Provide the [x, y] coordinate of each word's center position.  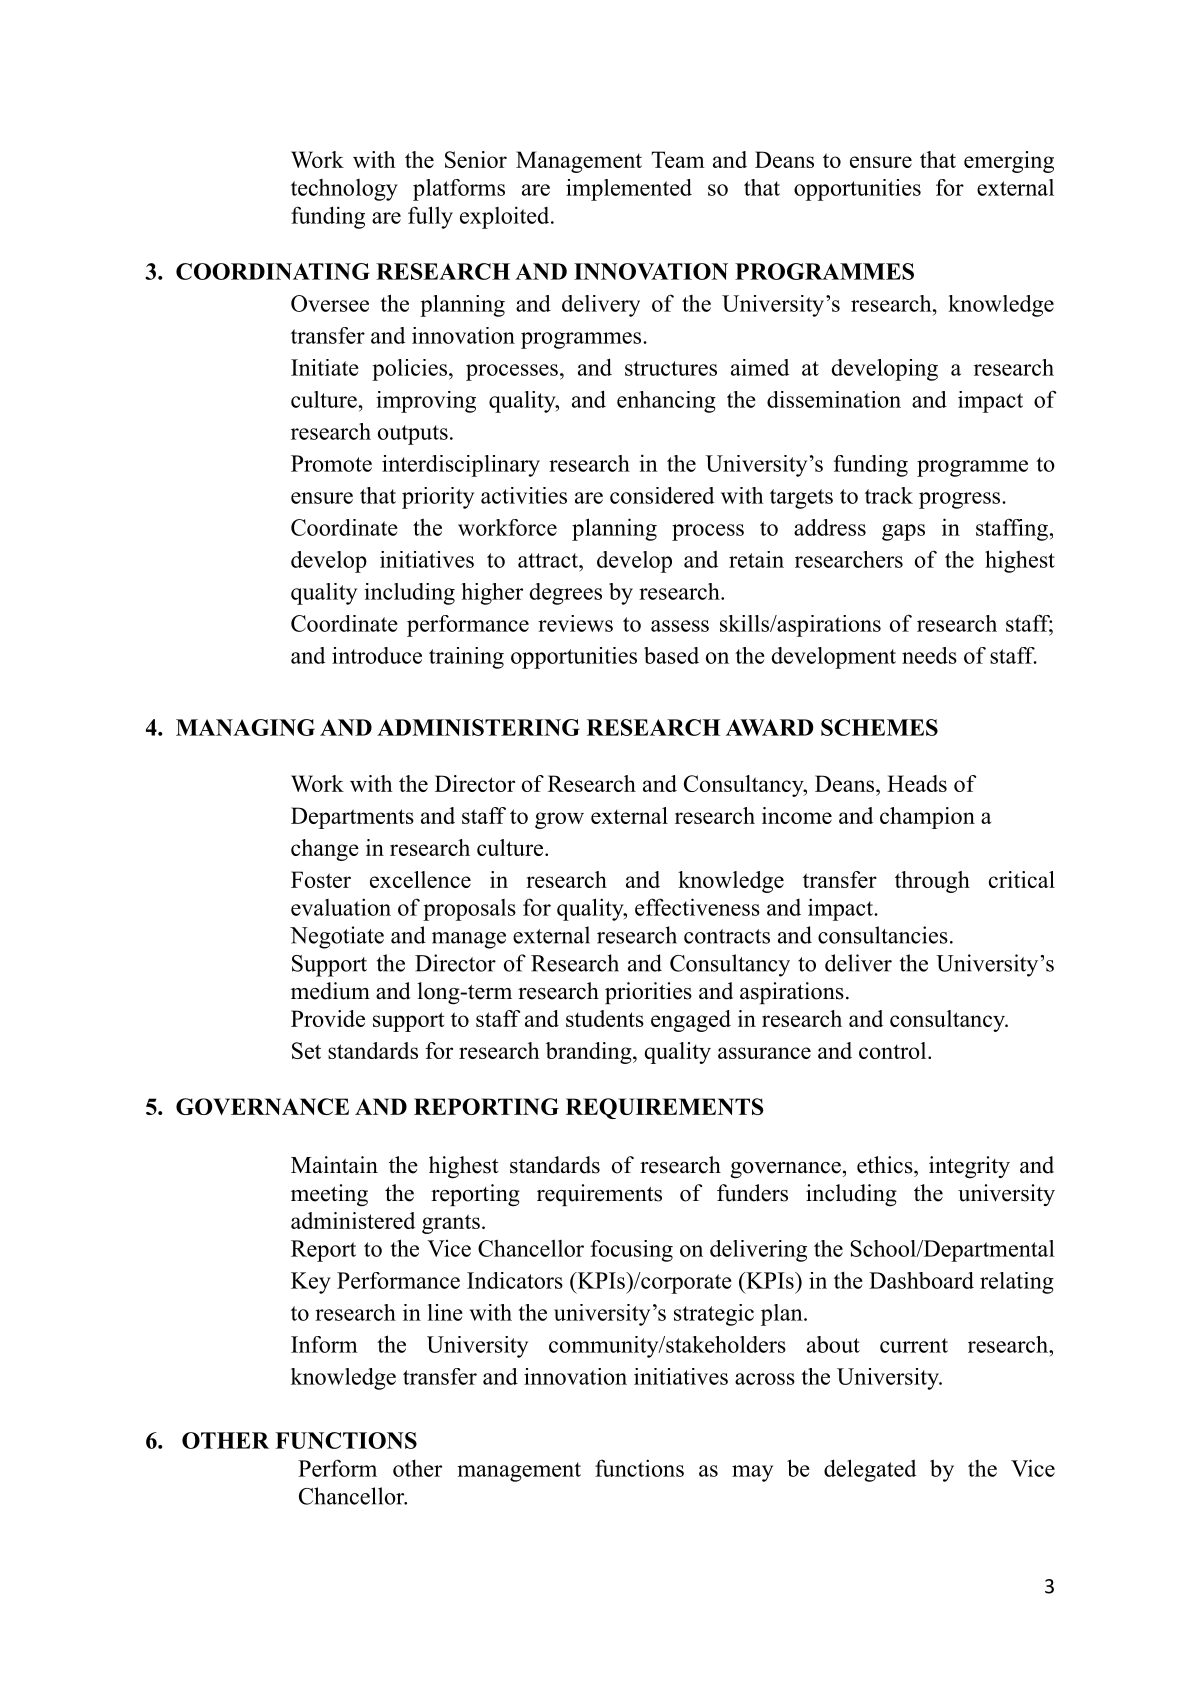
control [892, 1050]
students [605, 1018]
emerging [1009, 162]
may [752, 1473]
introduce [377, 655]
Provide [328, 1018]
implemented [629, 190]
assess [680, 626]
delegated [870, 1470]
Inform [324, 1344]
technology [344, 190]
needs [929, 655]
